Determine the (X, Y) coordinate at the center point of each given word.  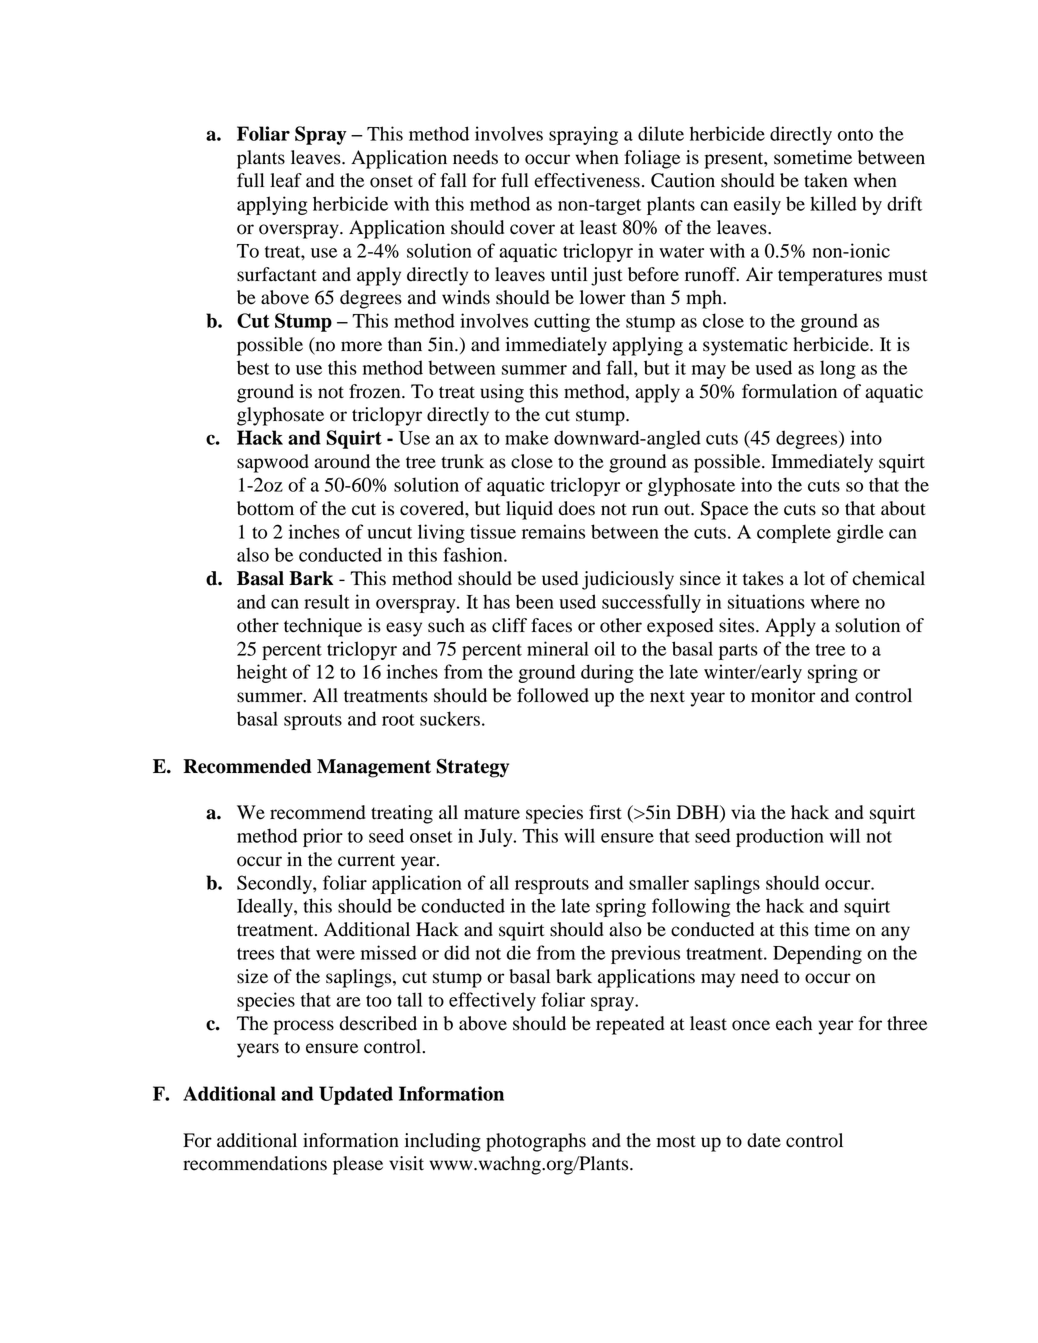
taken (826, 180)
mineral (558, 648)
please (358, 1165)
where (835, 601)
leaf (286, 180)
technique (323, 627)
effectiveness (587, 180)
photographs (536, 1142)
